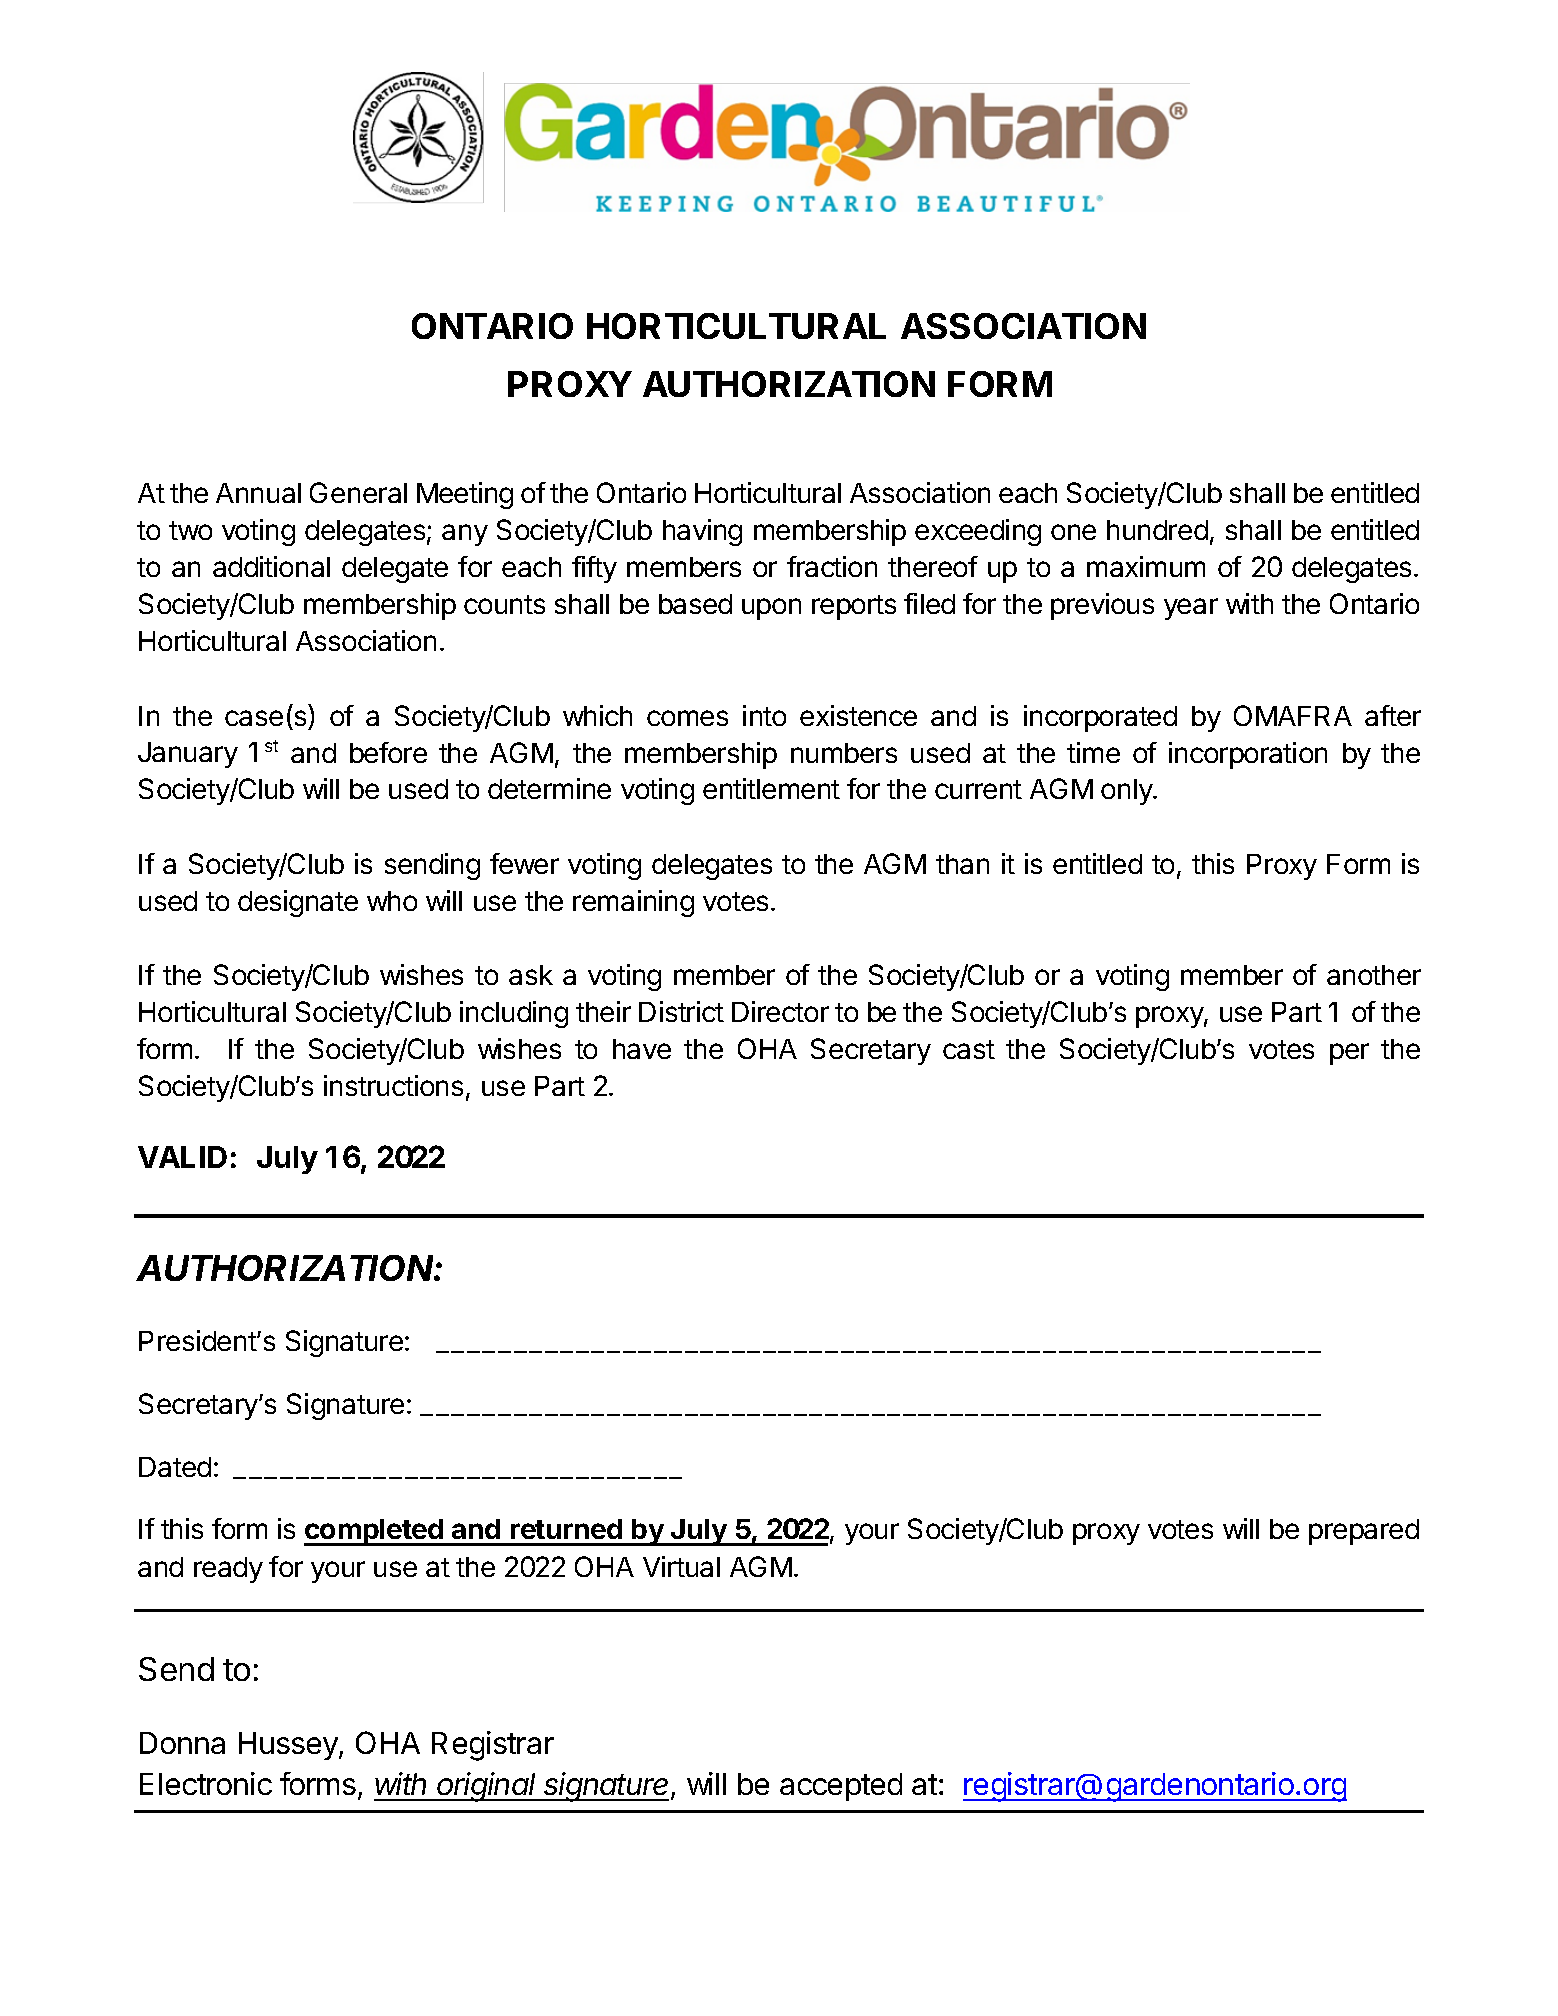 Image resolution: width=1558 pixels, height=2016 pixels. I want to click on General, so click(358, 492).
